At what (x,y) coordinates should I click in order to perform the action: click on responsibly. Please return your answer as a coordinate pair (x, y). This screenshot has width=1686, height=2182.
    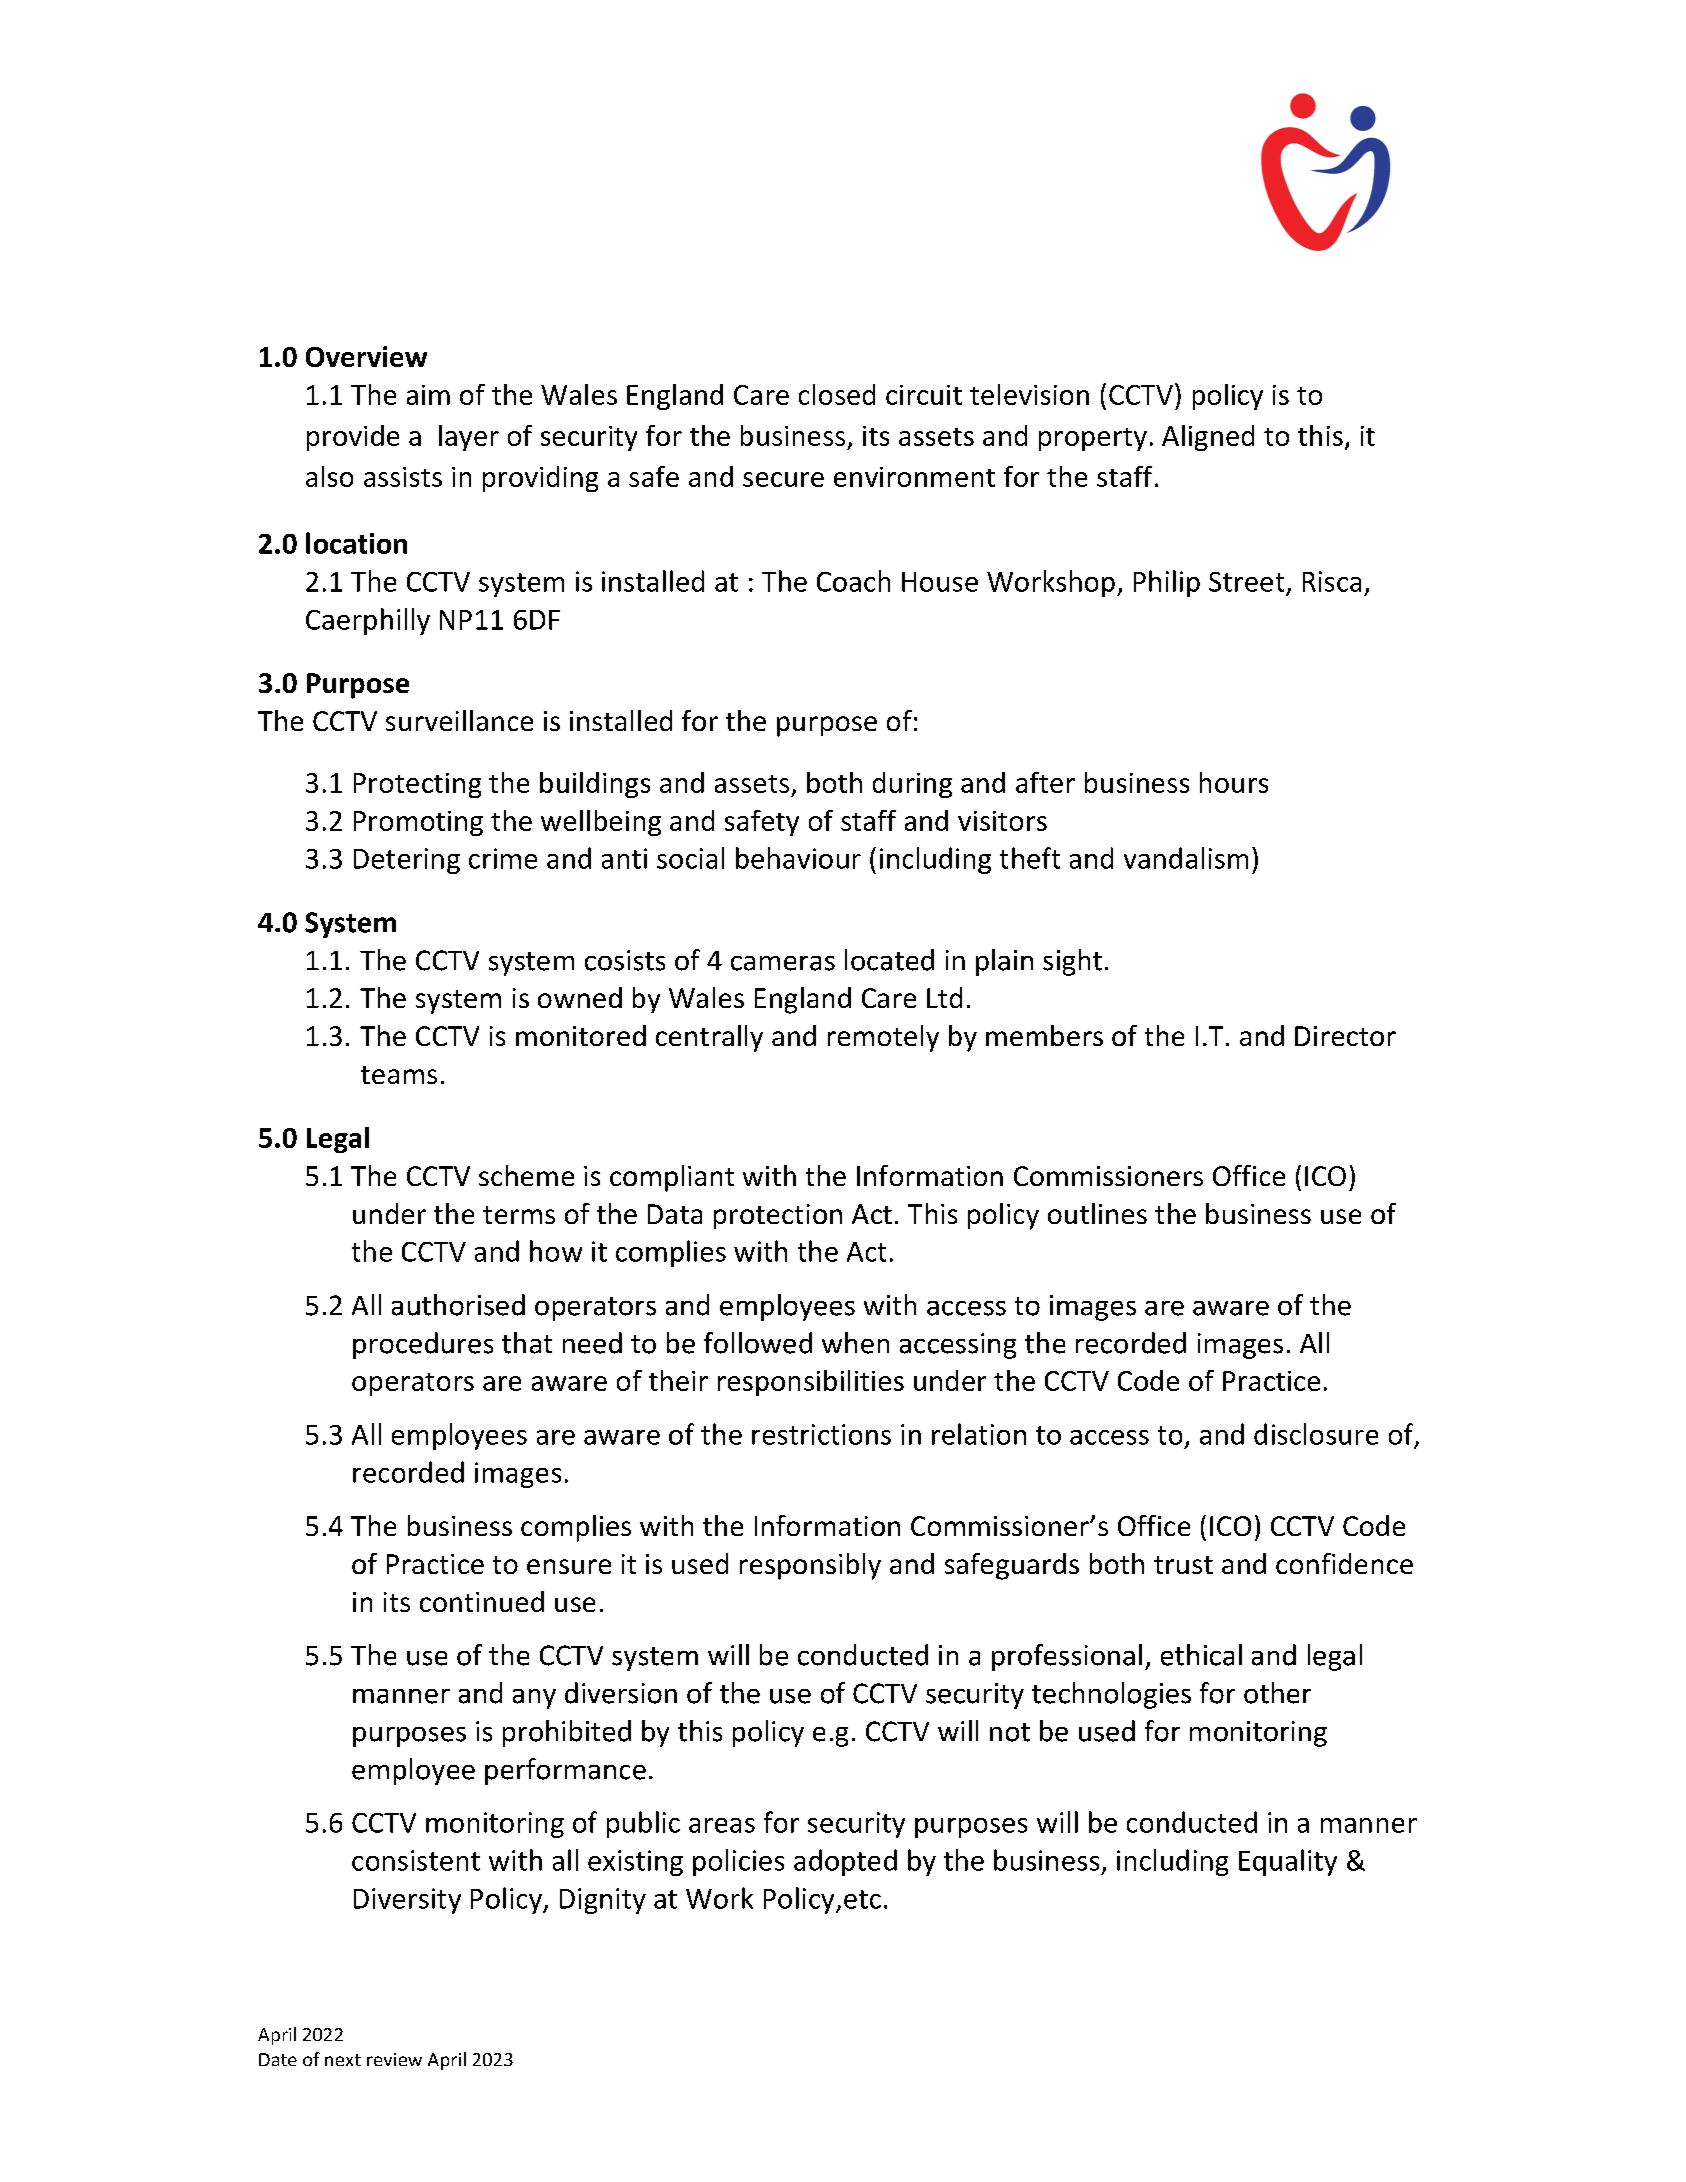
    Looking at the image, I should click on (810, 1566).
